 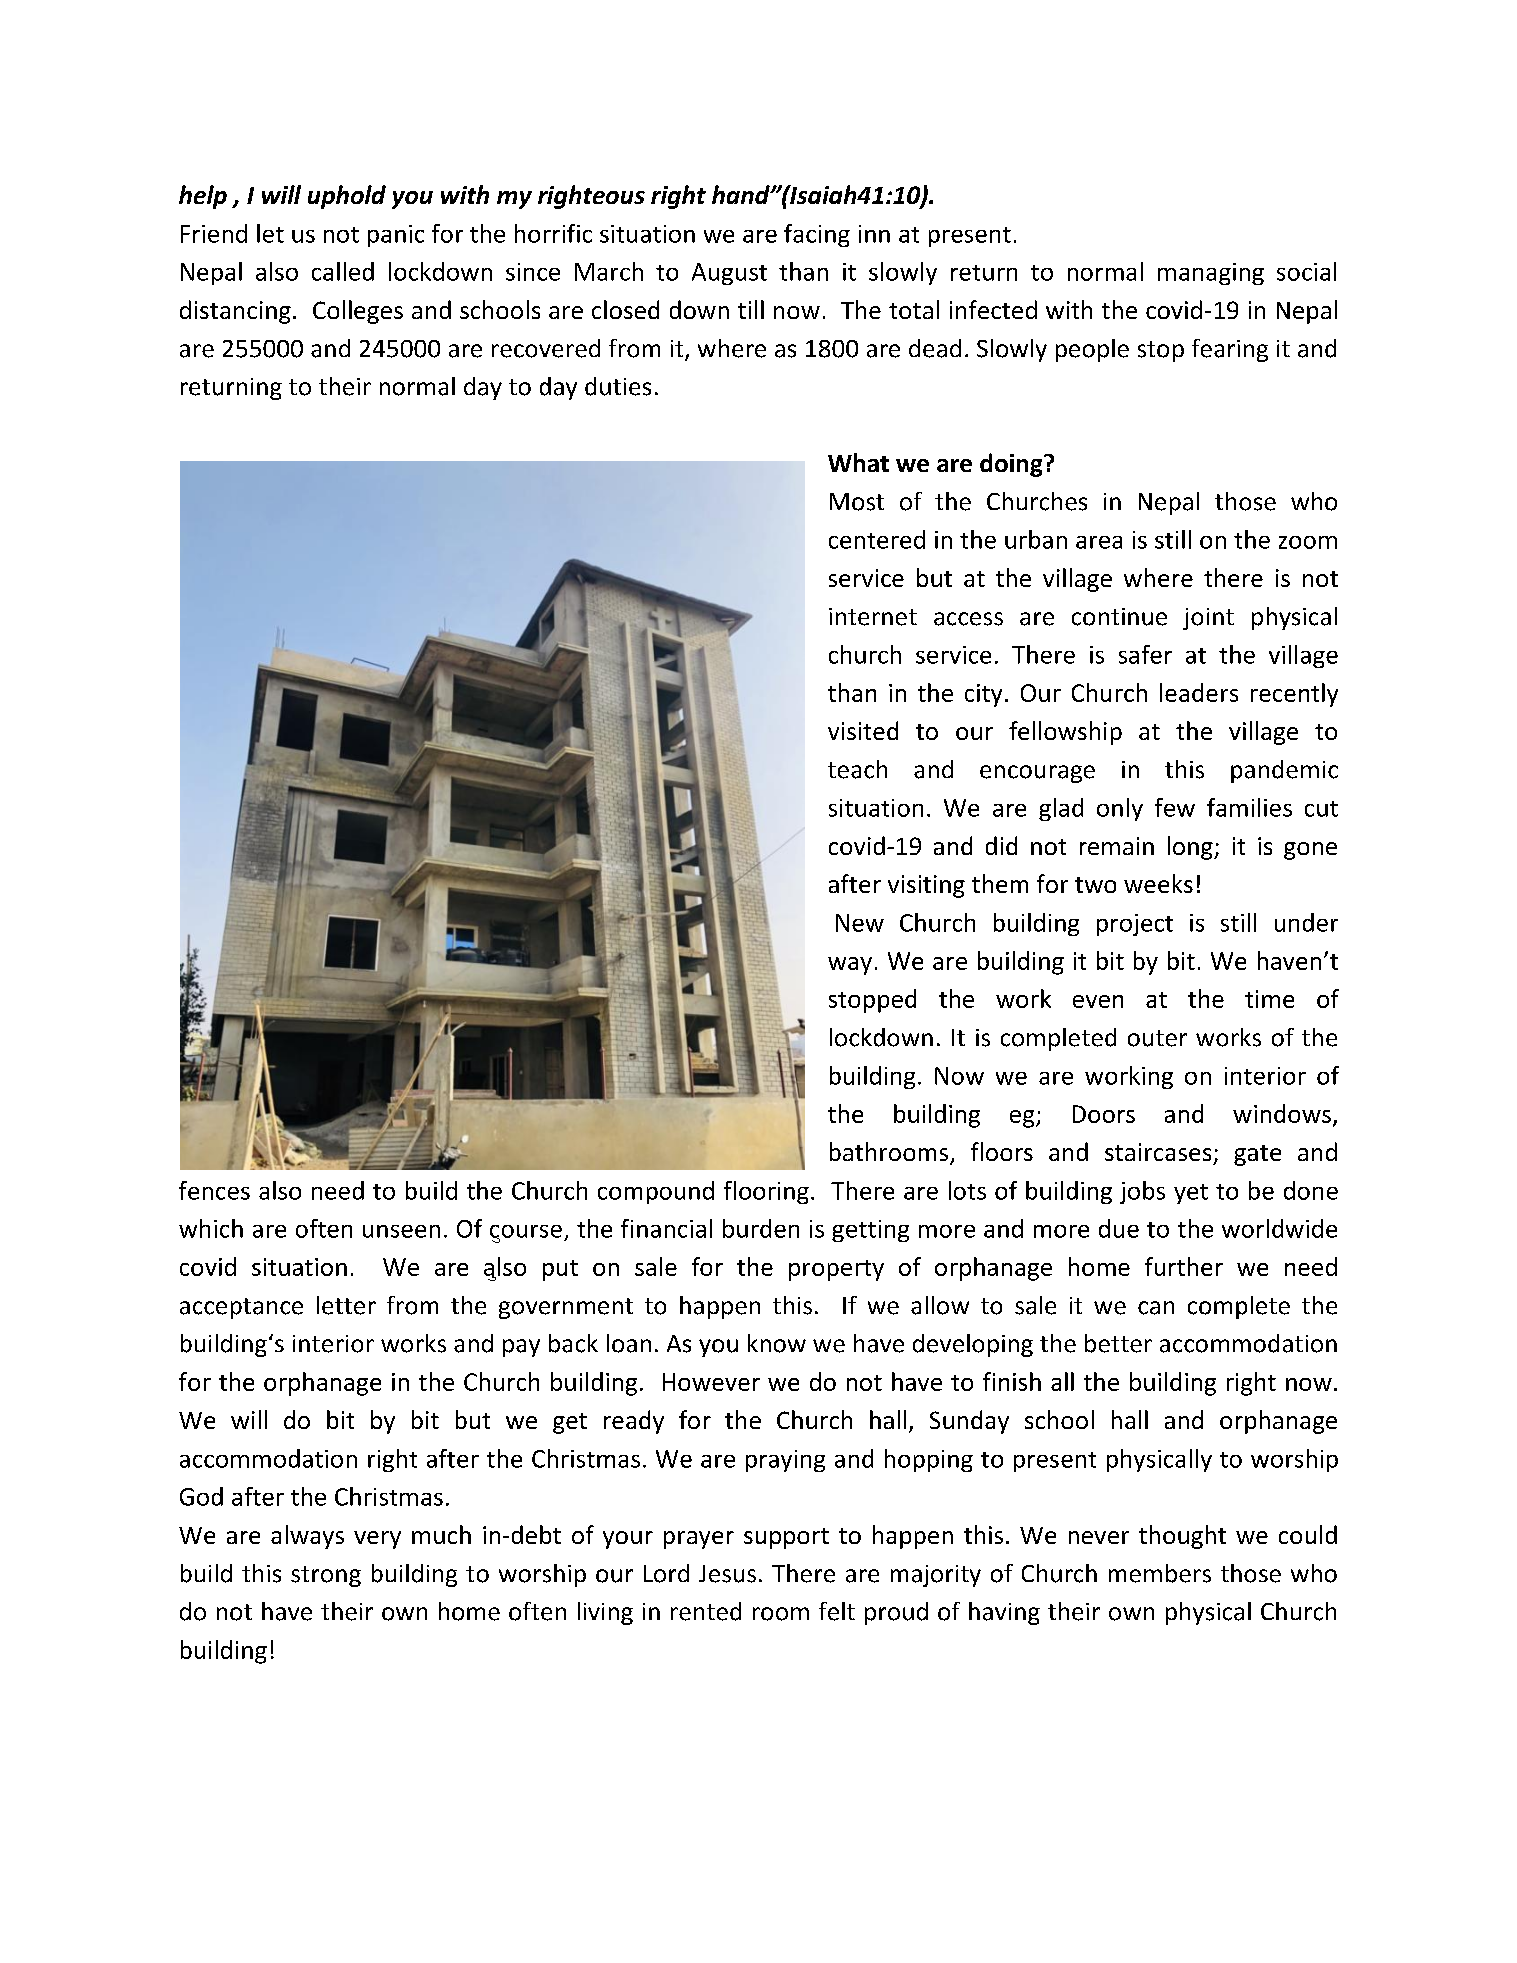 I want to click on further, so click(x=1184, y=1266).
